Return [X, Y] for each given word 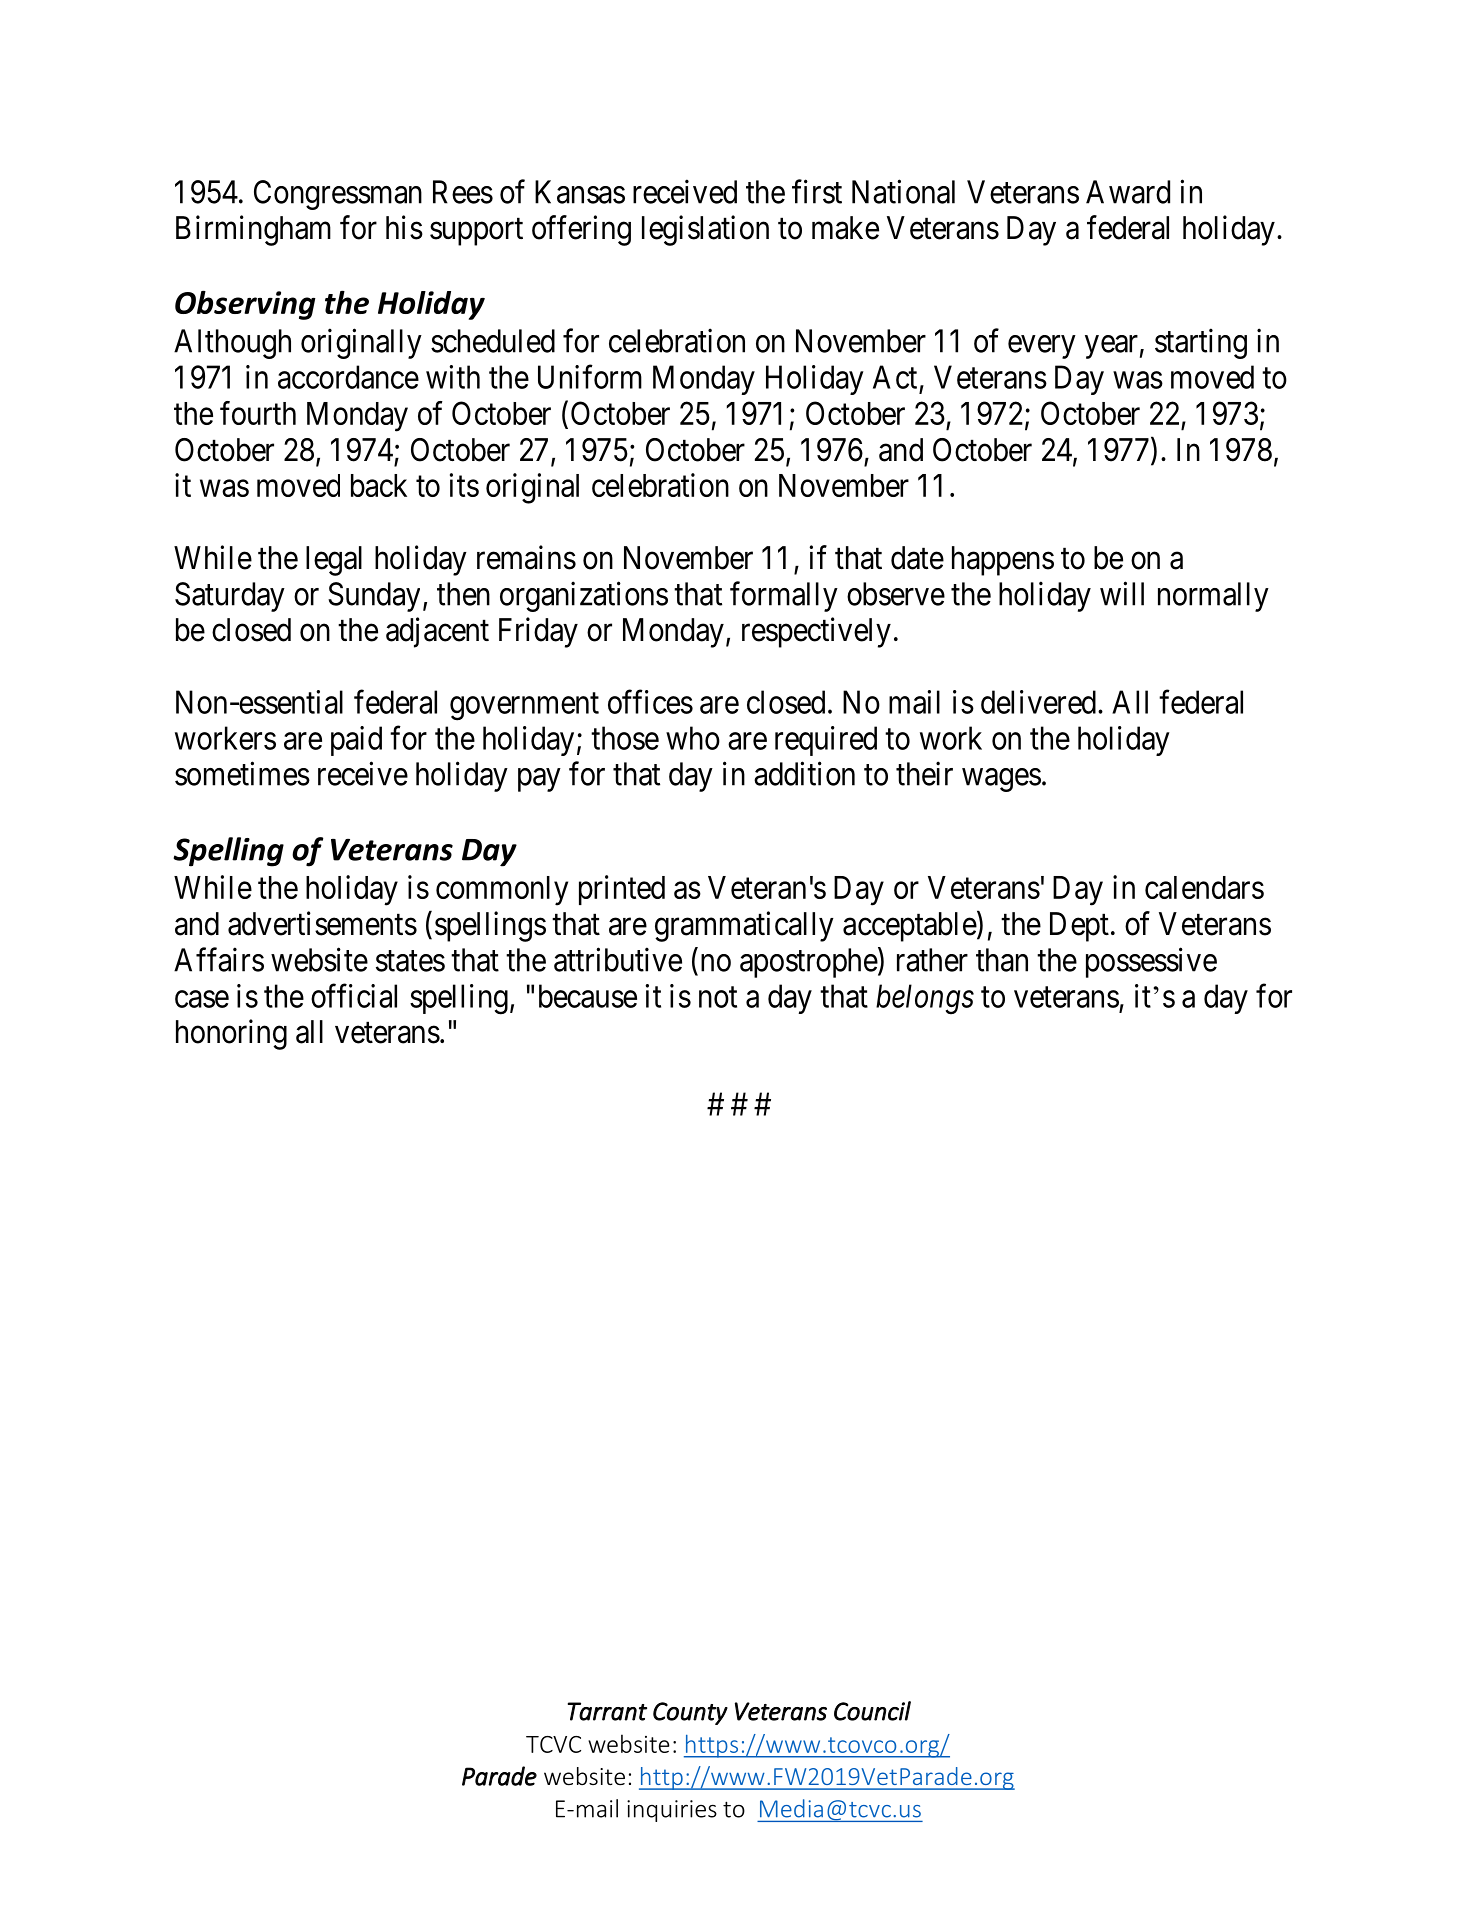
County [690, 1713]
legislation [705, 230]
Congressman [338, 195]
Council [872, 1711]
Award [1128, 192]
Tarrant [607, 1711]
